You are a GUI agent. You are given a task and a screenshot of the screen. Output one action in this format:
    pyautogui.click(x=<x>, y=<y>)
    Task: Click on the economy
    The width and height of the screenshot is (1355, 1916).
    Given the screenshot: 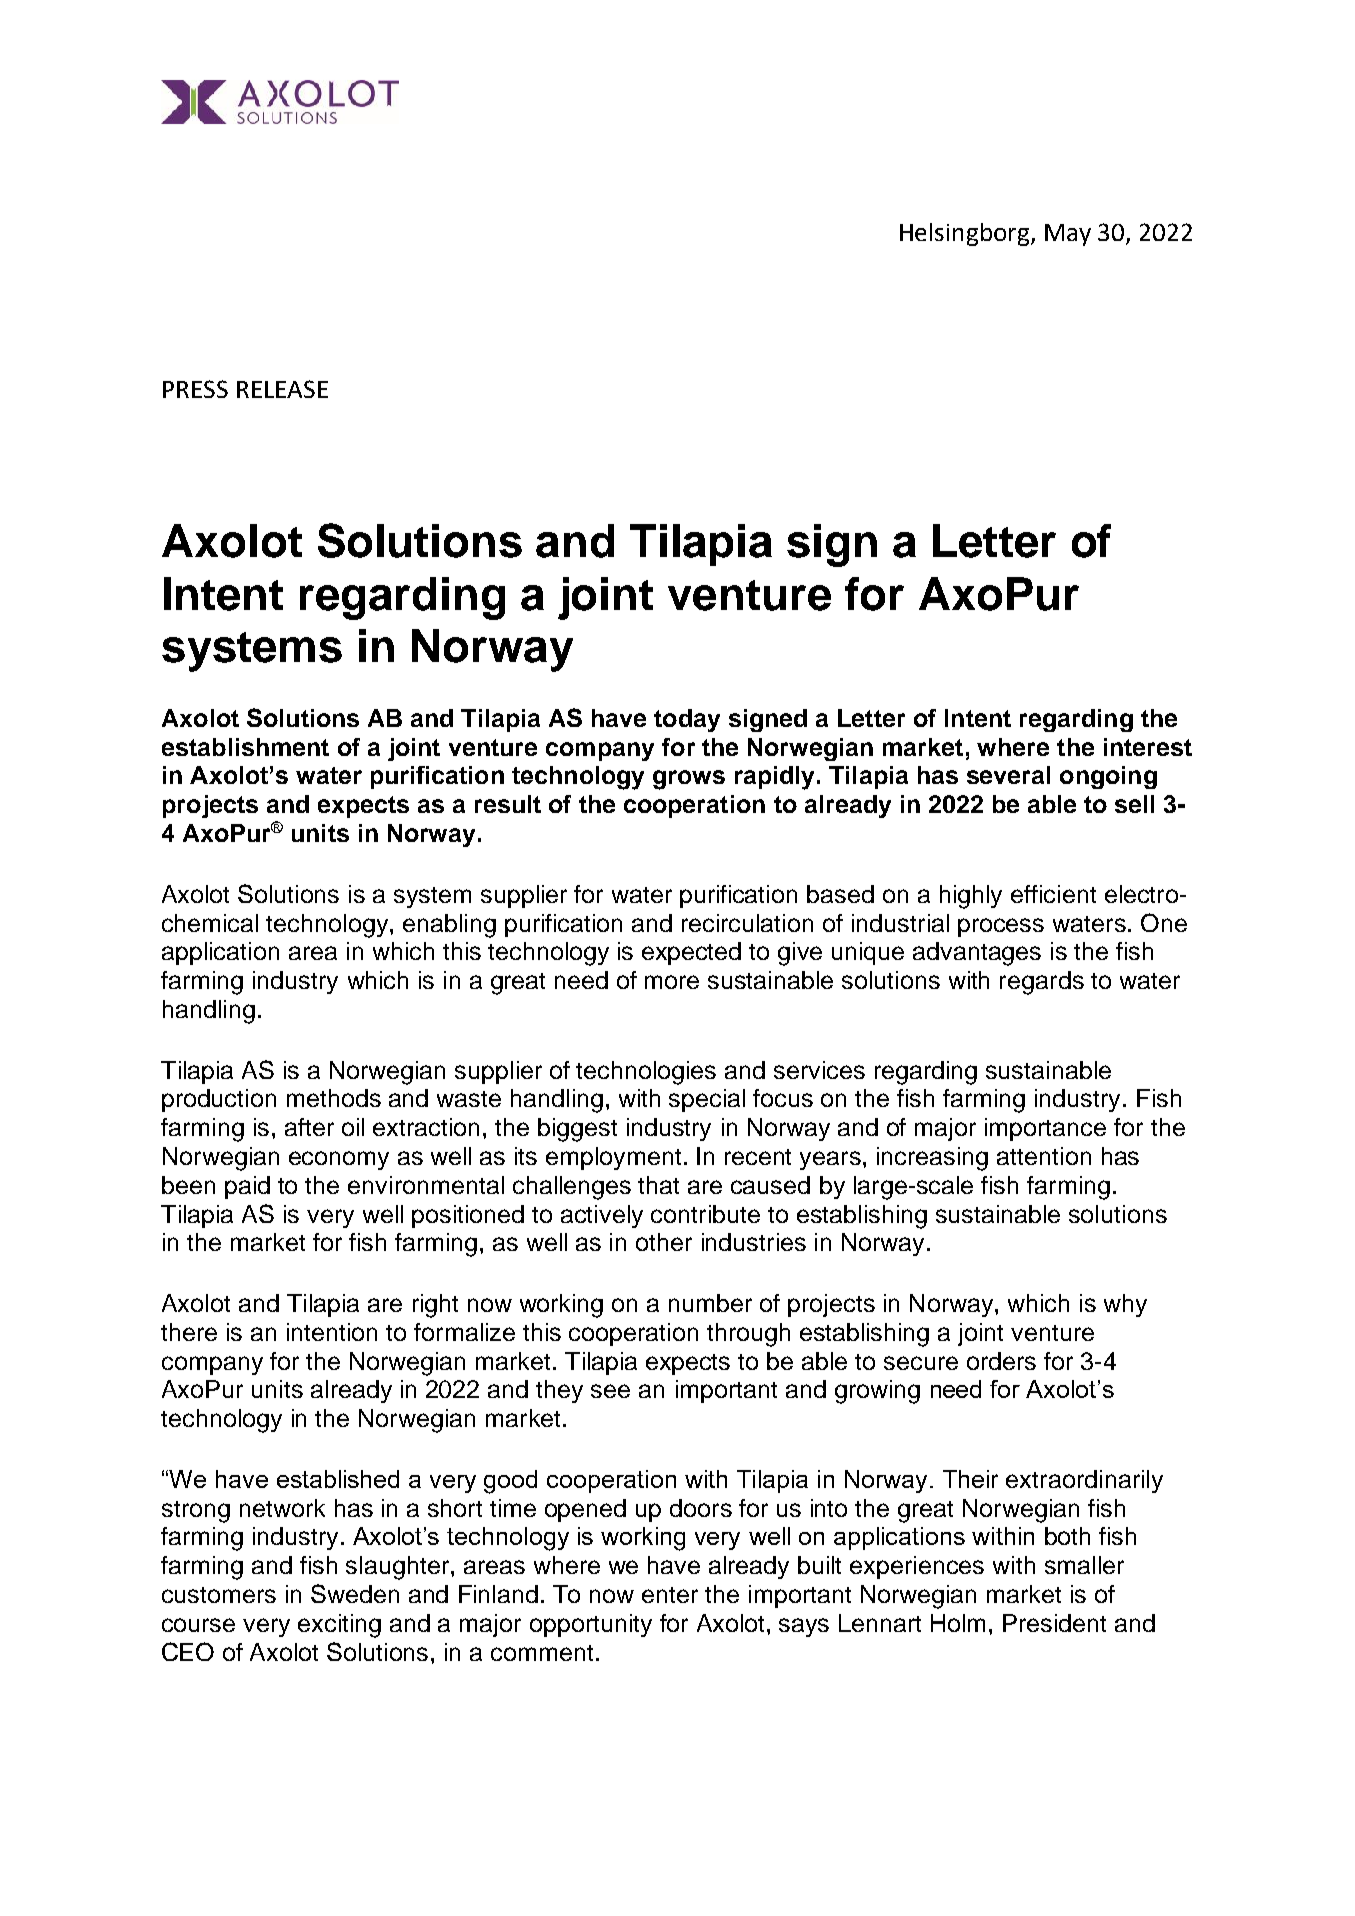 What is the action you would take?
    pyautogui.click(x=339, y=1160)
